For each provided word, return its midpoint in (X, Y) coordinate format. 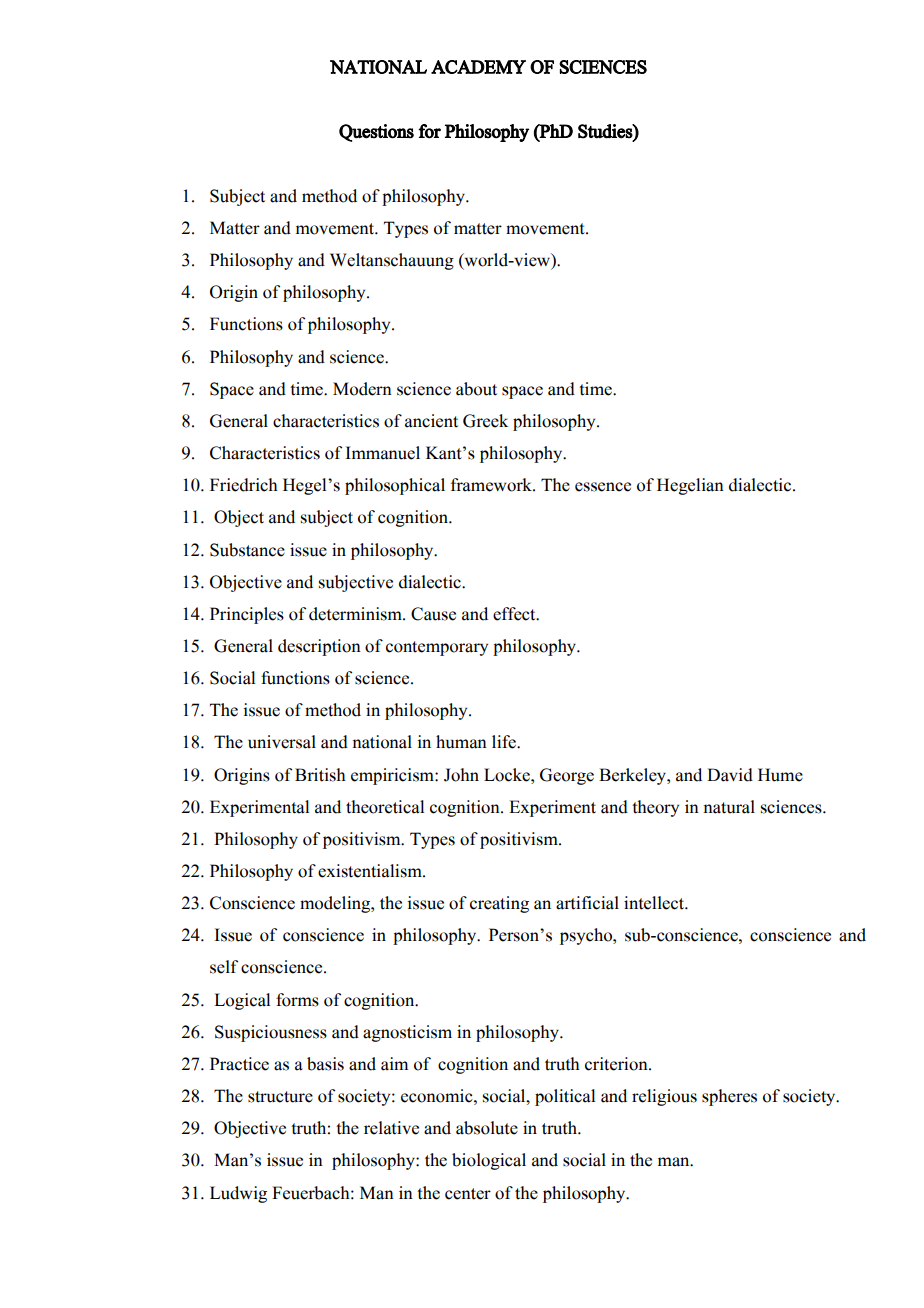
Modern (362, 389)
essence (603, 487)
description (319, 647)
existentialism (371, 871)
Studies (606, 131)
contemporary (437, 648)
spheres (729, 1097)
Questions (376, 133)
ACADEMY (478, 67)
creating (499, 904)
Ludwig (238, 1194)
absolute (487, 1128)
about (476, 389)
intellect (655, 903)
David (730, 775)
